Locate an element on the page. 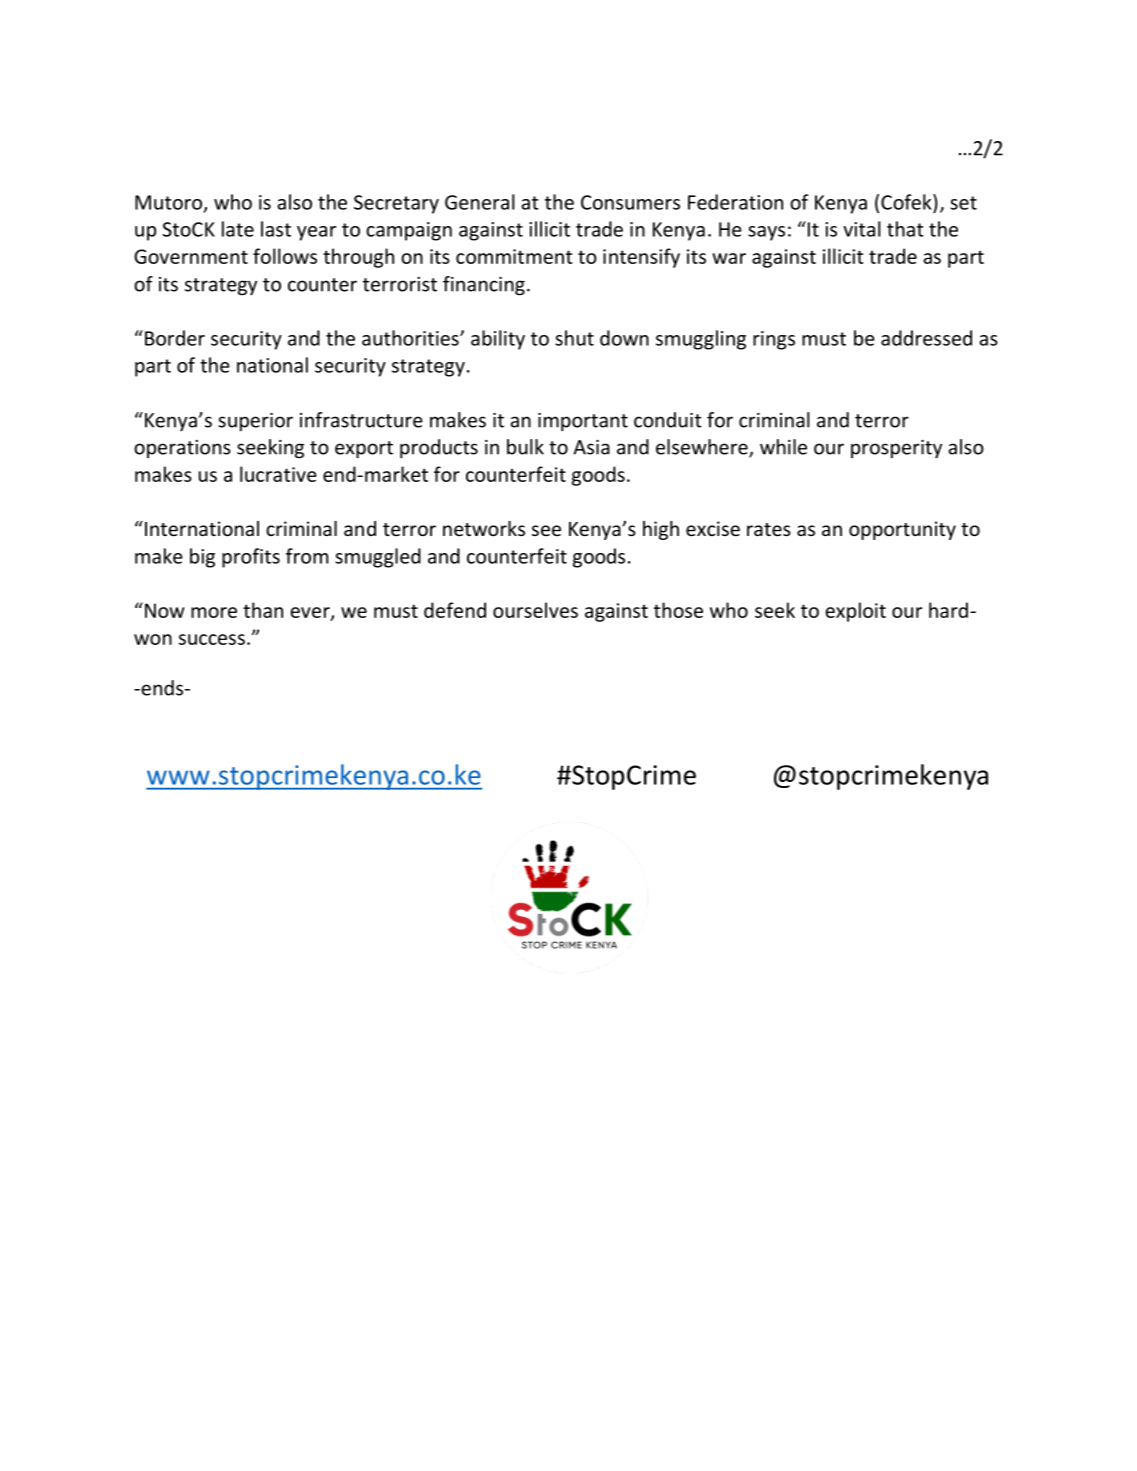 Image resolution: width=1137 pixels, height=1471 pixels. shut is located at coordinates (574, 338).
